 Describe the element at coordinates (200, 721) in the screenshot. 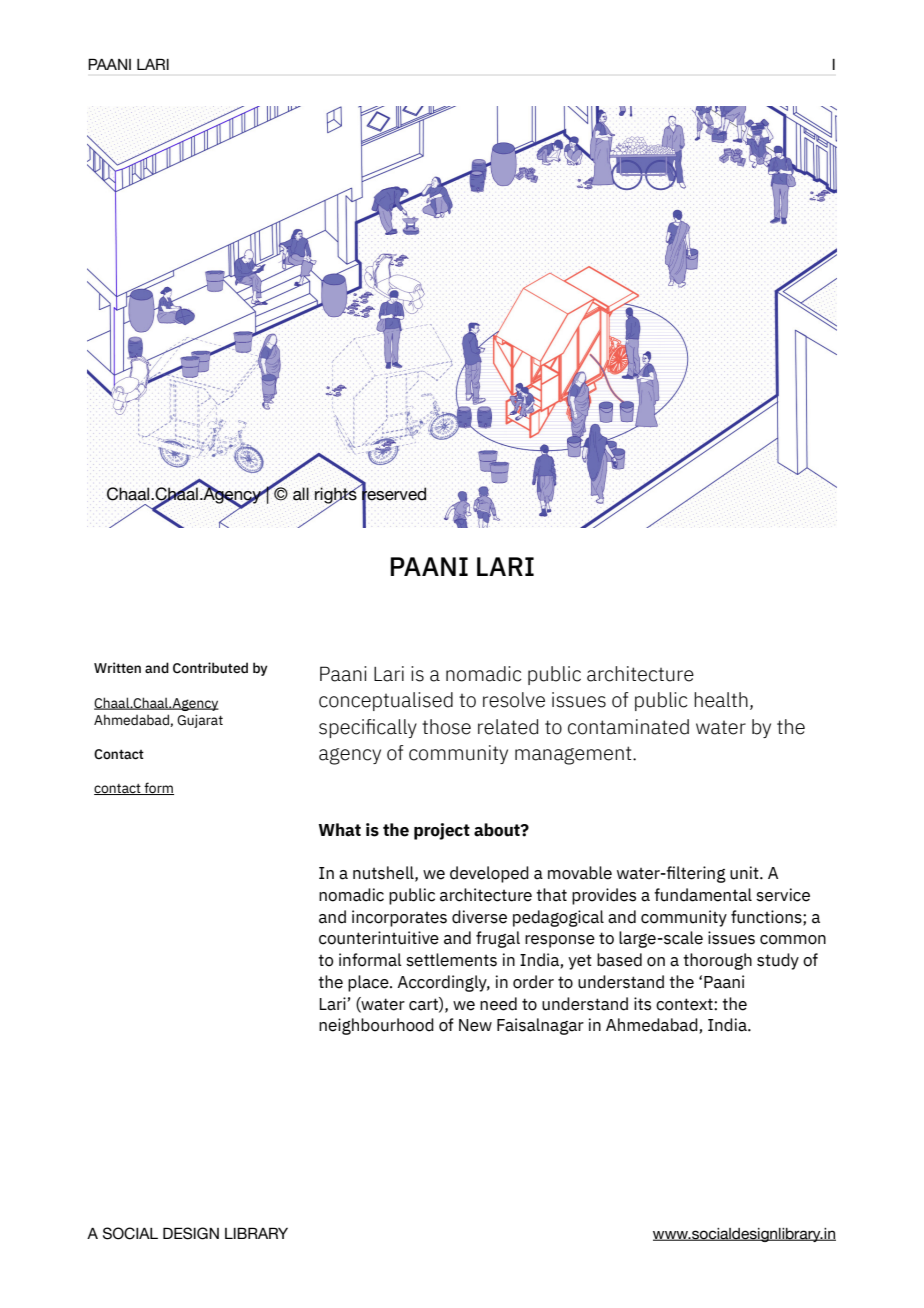

I see `Gujarat` at that location.
